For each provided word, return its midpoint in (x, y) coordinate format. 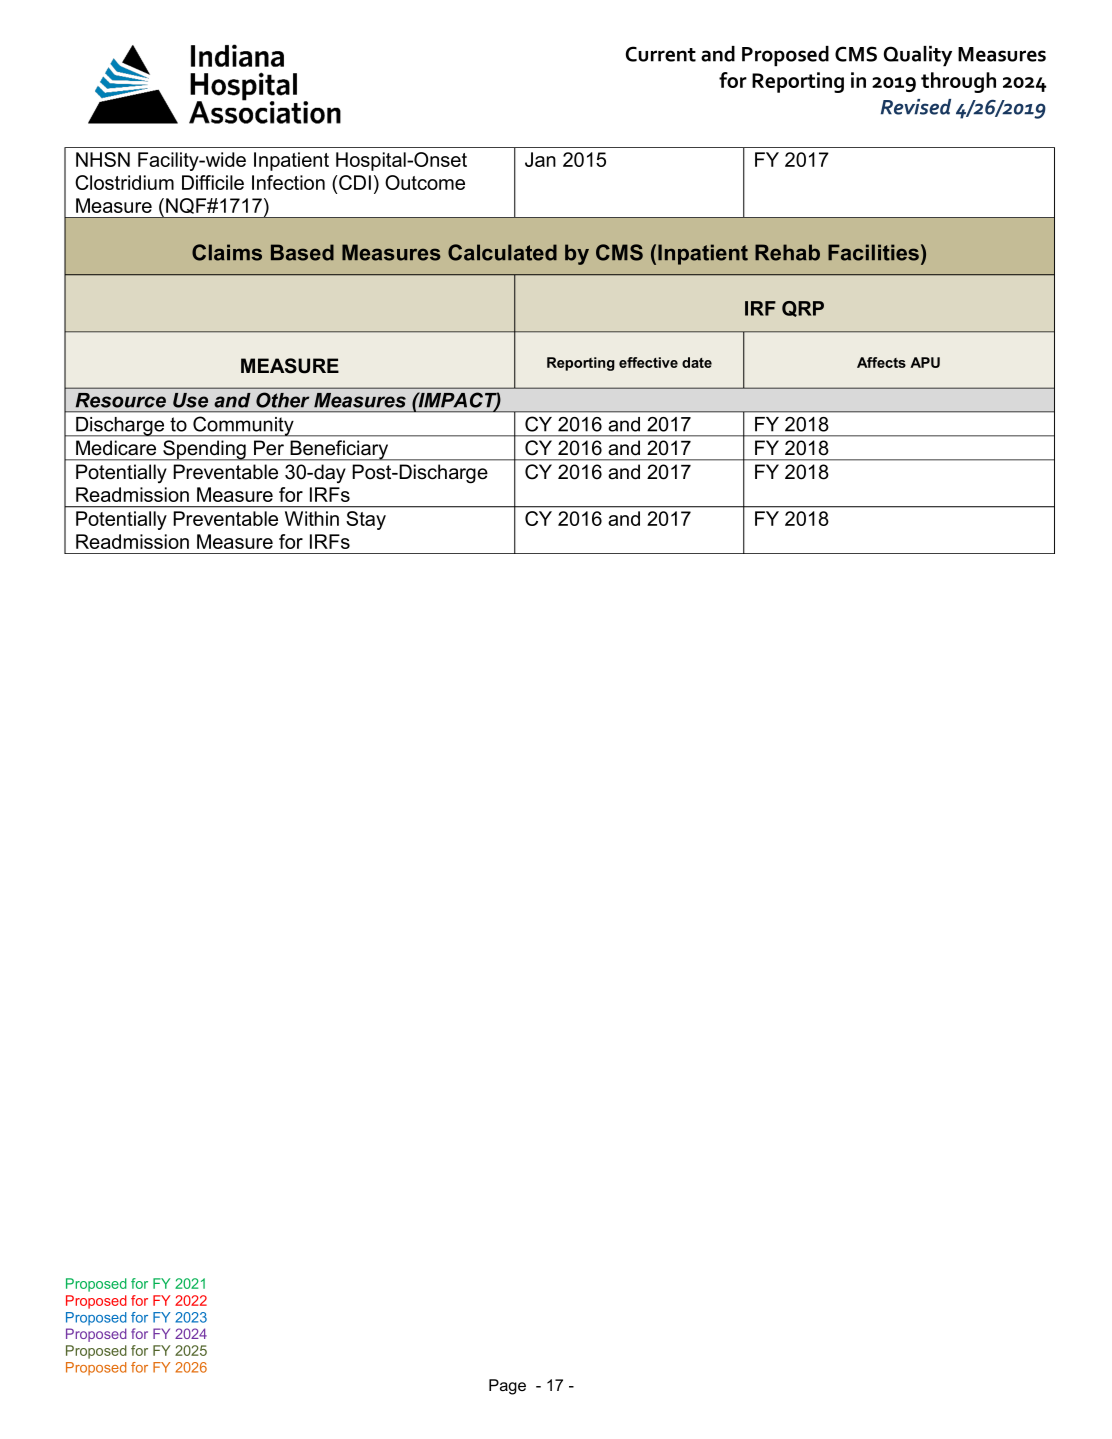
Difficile (213, 182)
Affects (881, 362)
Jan (540, 159)
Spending (204, 450)
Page (507, 1387)
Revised (916, 107)
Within (312, 518)
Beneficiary (339, 450)
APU (925, 362)
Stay (366, 520)
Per (269, 447)
